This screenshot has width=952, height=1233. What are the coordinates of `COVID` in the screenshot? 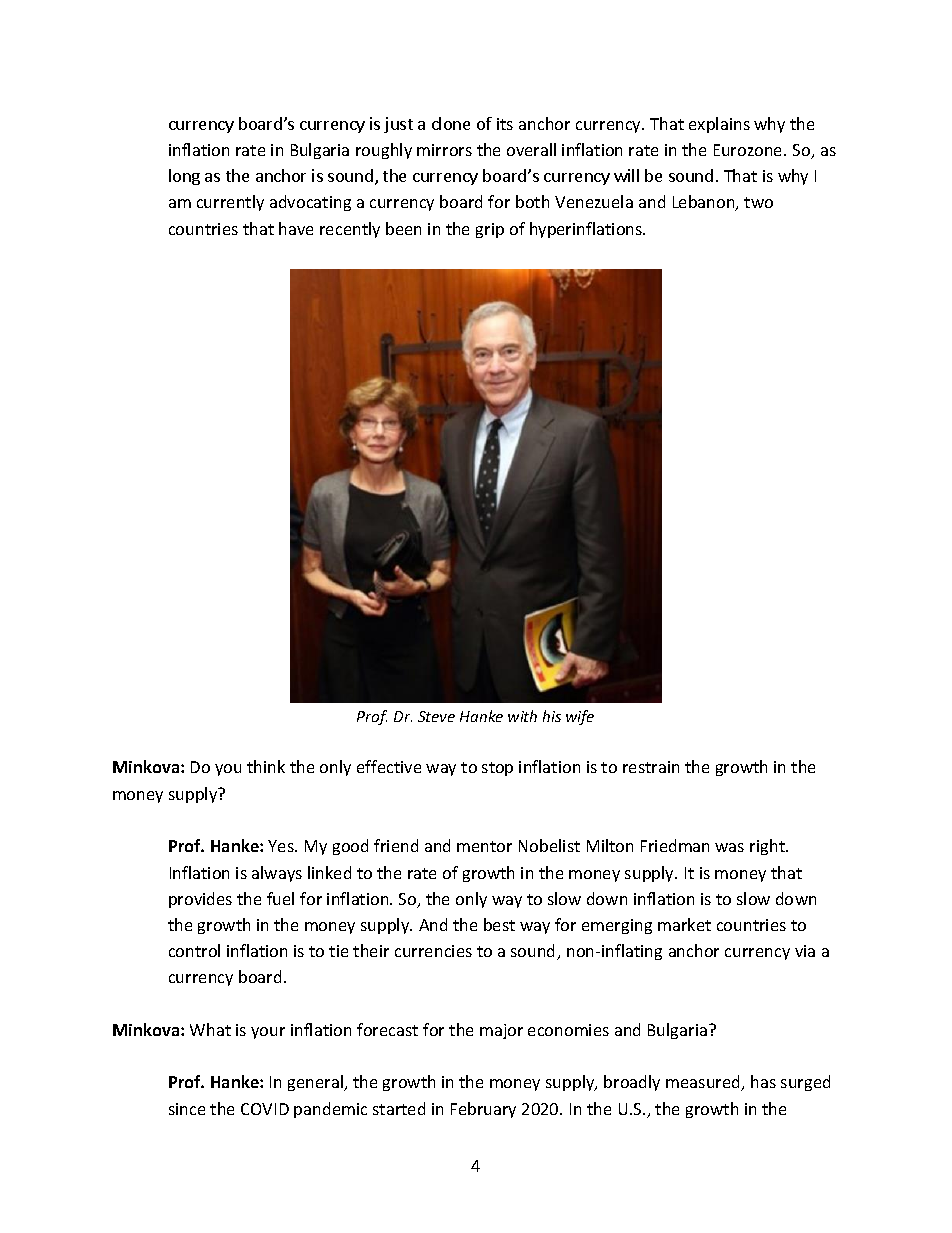 It's located at (265, 1109).
